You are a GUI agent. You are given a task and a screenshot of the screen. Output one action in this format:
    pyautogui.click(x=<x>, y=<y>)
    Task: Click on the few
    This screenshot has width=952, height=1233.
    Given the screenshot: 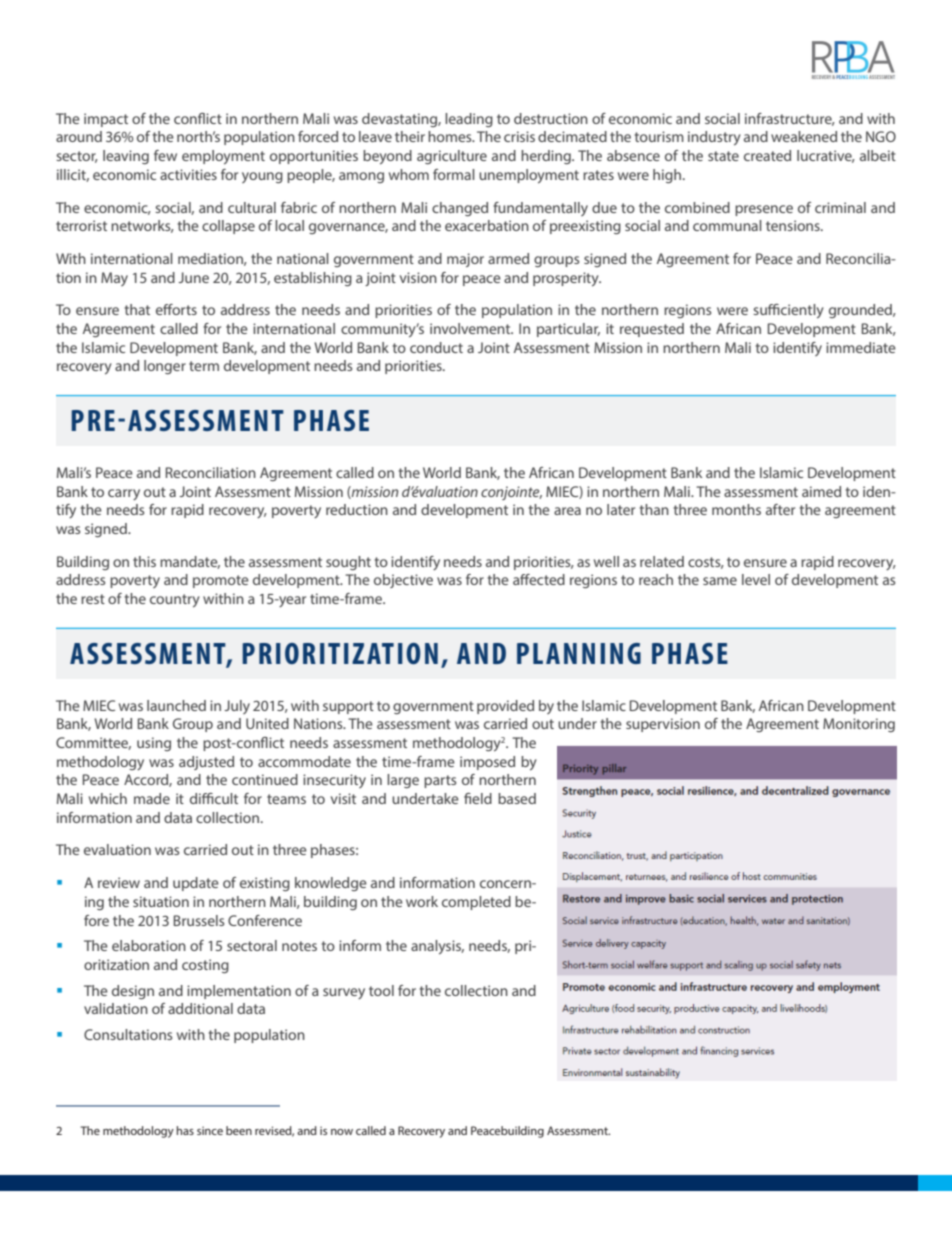 What is the action you would take?
    pyautogui.click(x=165, y=155)
